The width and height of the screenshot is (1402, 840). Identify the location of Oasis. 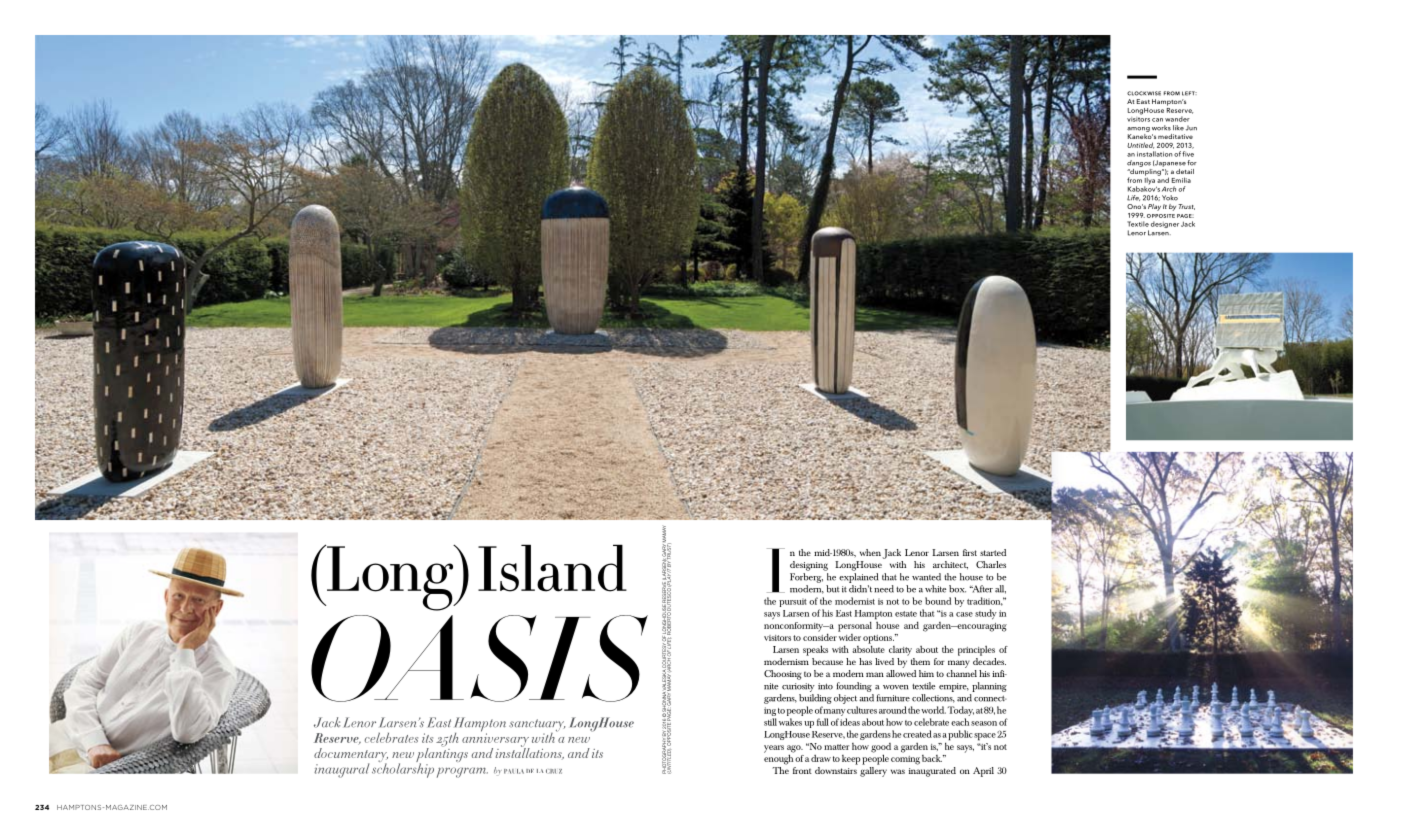
(479, 658).
